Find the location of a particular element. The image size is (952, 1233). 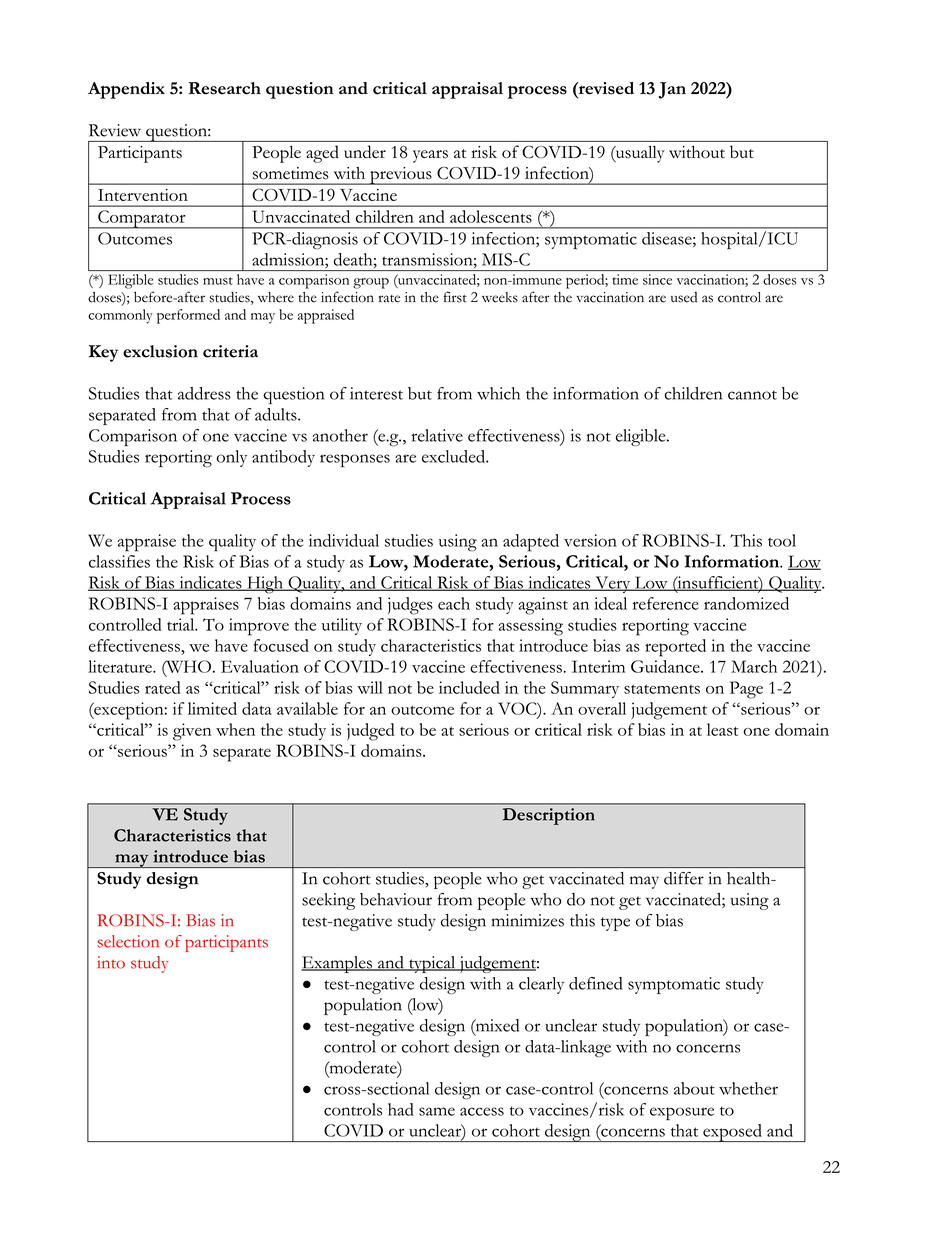

Jan is located at coordinates (672, 90).
